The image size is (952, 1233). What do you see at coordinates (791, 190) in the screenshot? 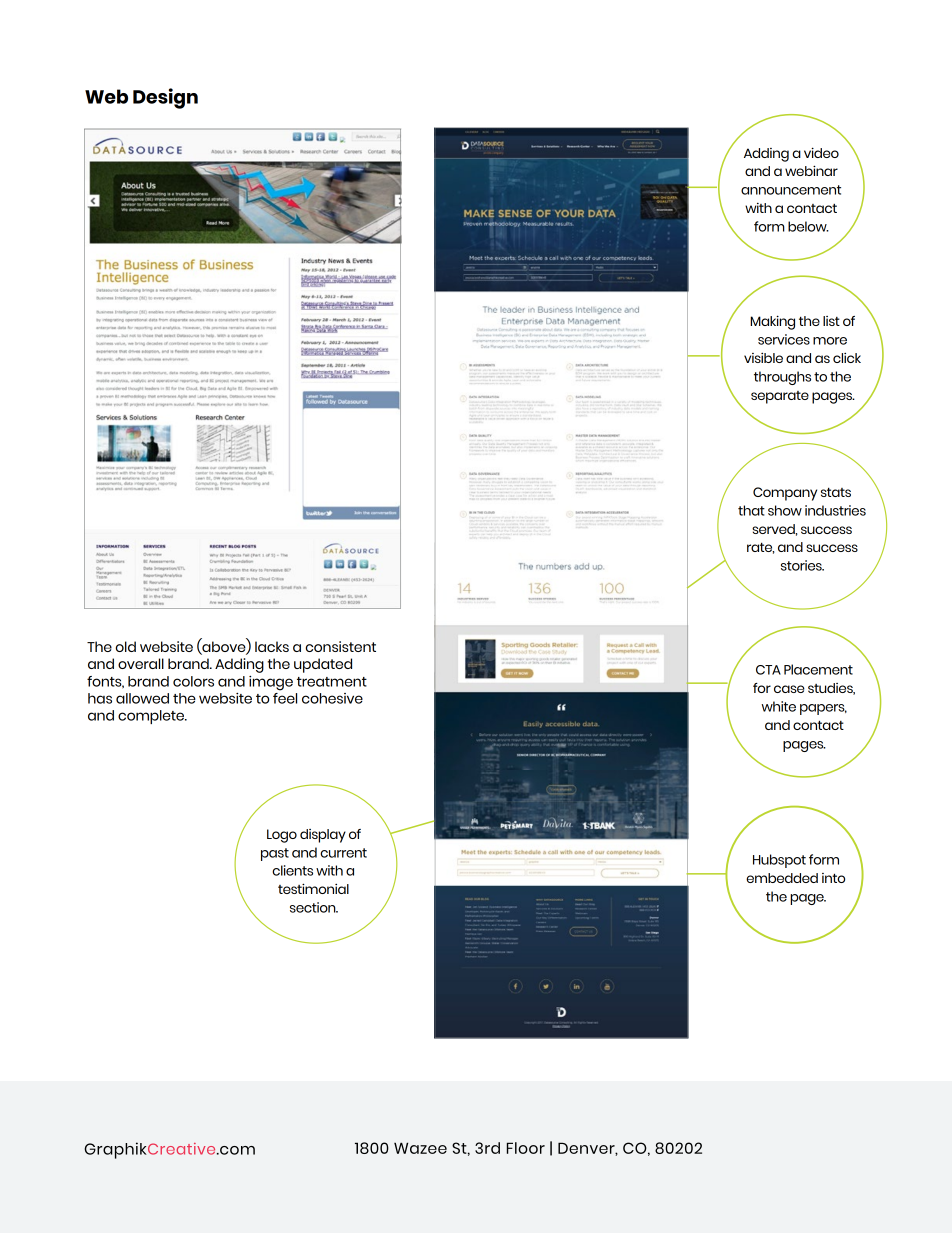
I see `announcement` at bounding box center [791, 190].
